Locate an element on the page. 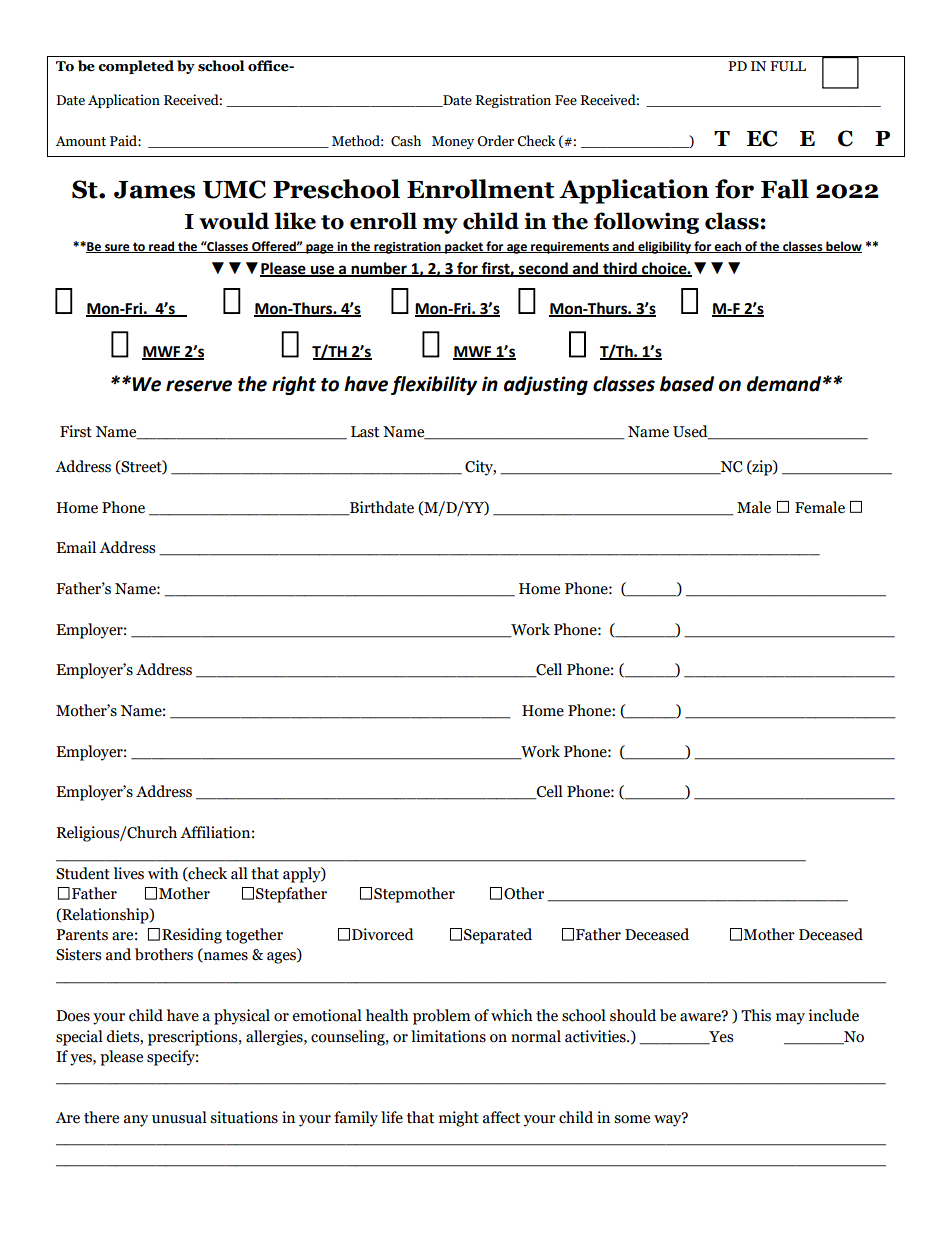 This page has height=1233, width=952. FULL is located at coordinates (788, 66).
